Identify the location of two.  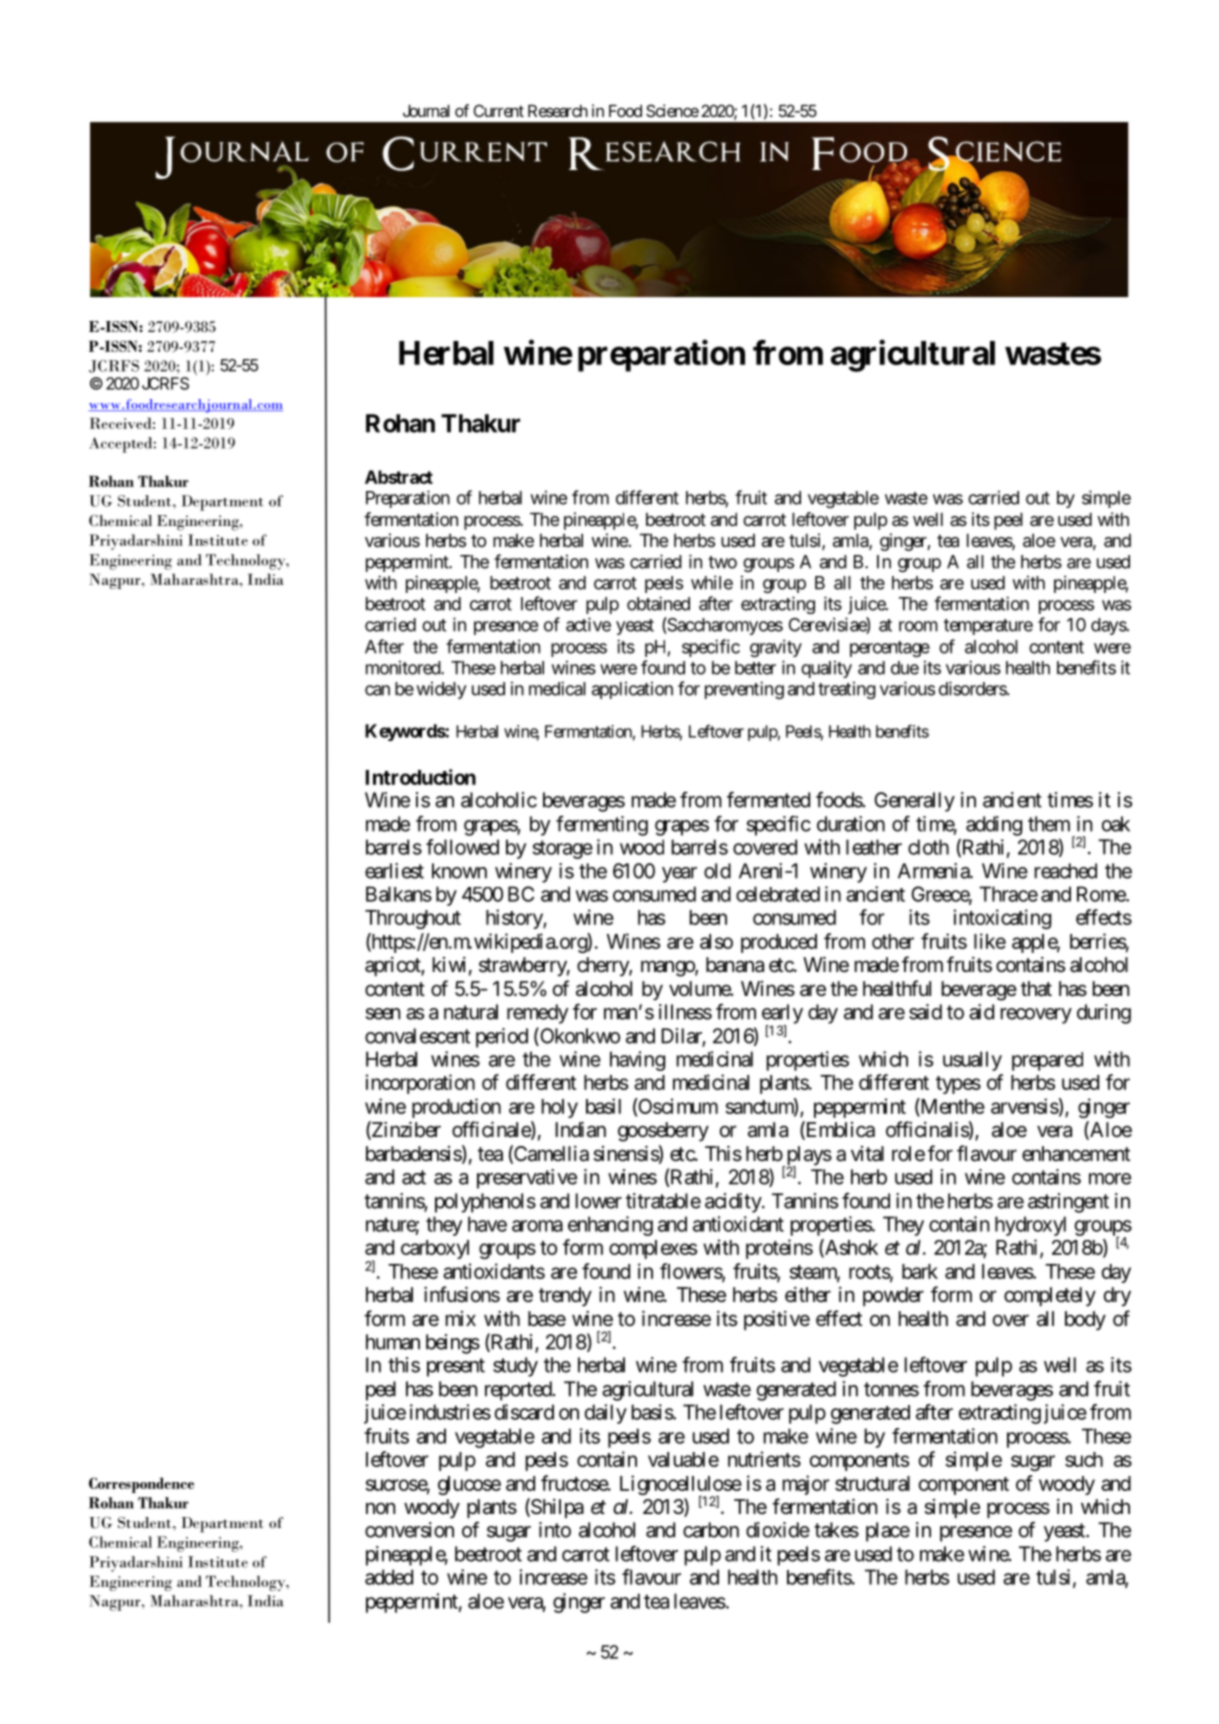
(722, 562).
